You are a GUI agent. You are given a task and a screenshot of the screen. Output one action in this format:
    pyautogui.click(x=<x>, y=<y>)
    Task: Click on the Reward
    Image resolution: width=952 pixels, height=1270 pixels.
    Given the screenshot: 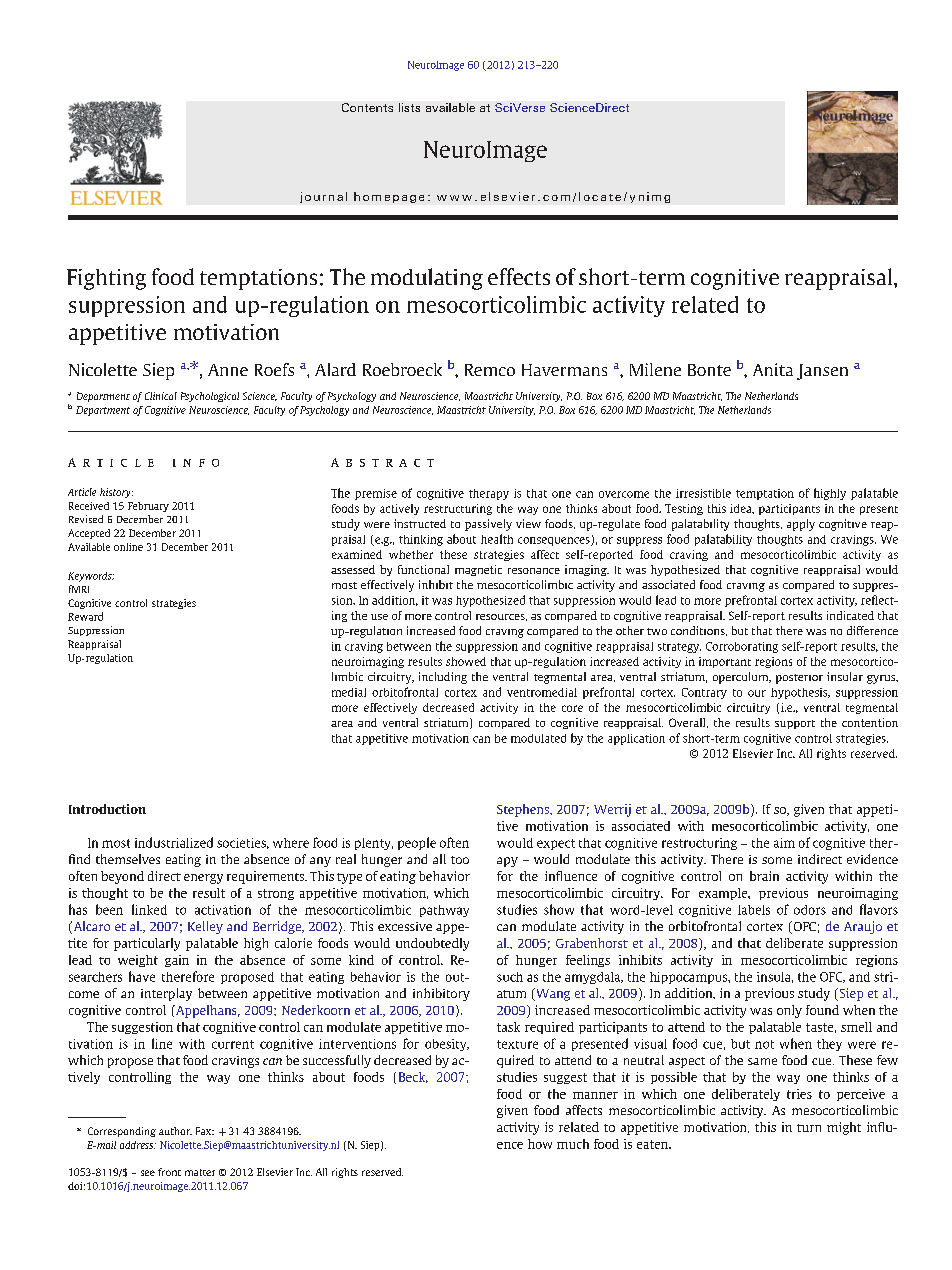 What is the action you would take?
    pyautogui.click(x=85, y=616)
